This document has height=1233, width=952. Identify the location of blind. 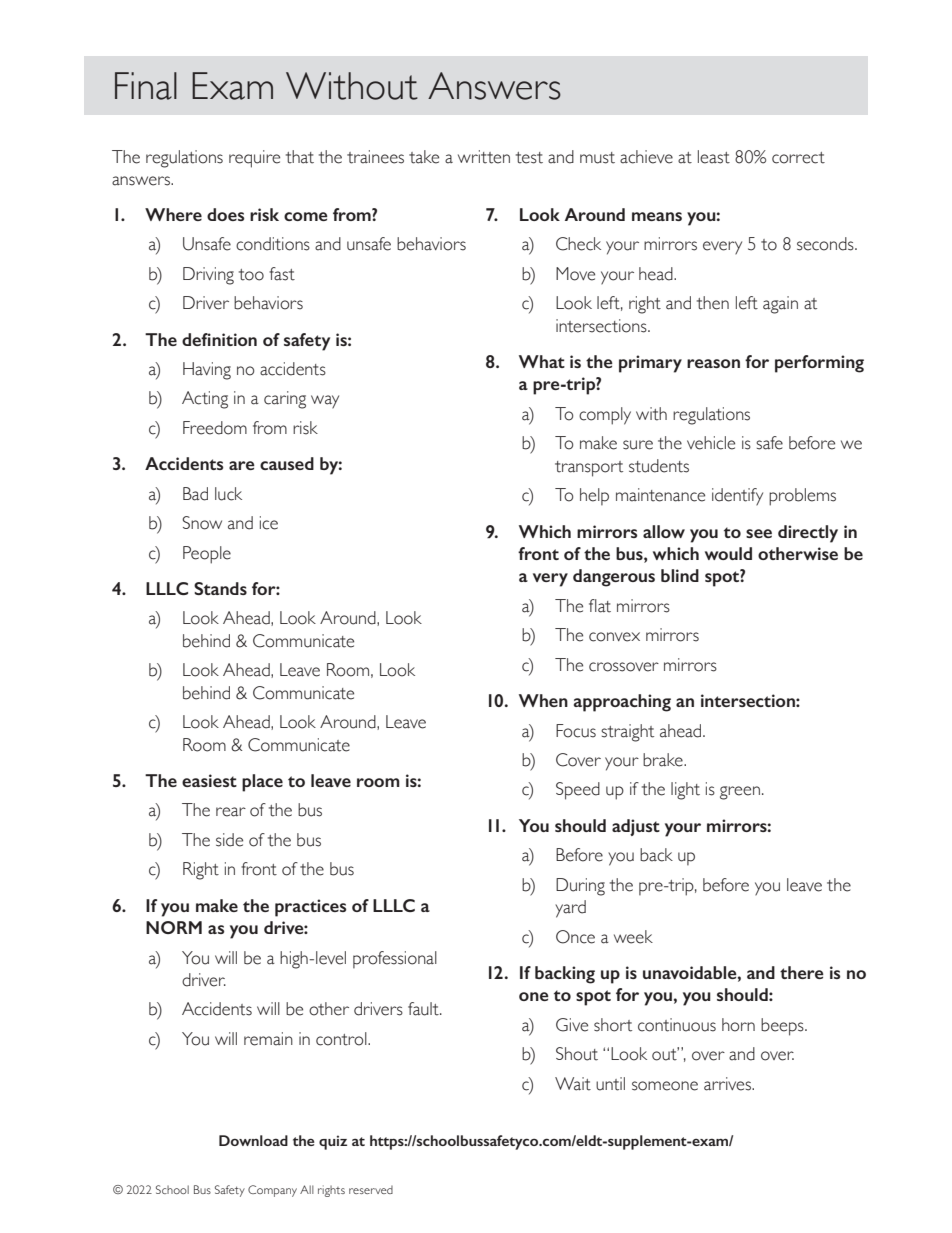
(680, 575).
